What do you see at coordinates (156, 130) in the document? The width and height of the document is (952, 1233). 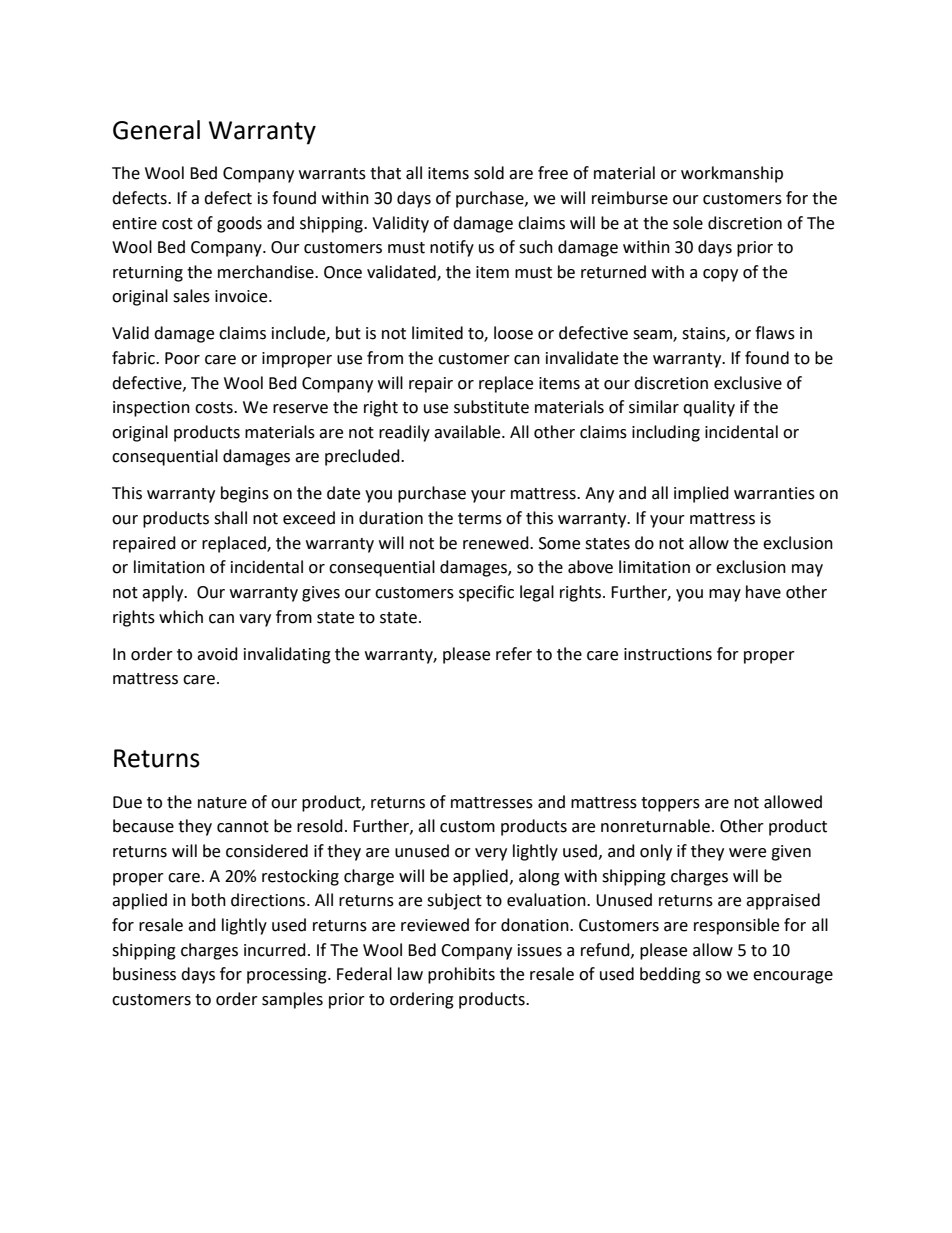 I see `General` at bounding box center [156, 130].
